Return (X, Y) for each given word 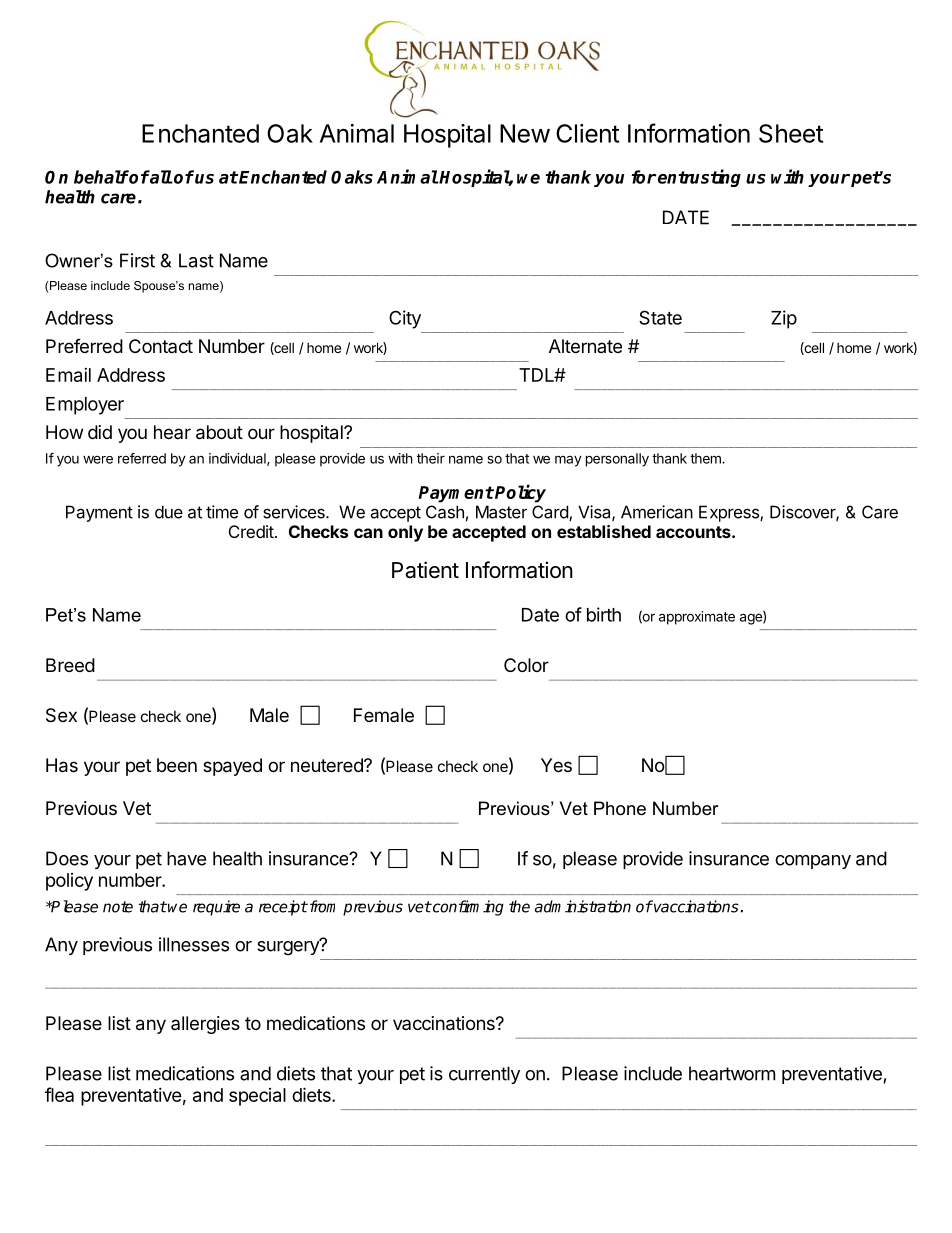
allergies (205, 1025)
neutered (328, 765)
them (706, 458)
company (813, 862)
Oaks (352, 177)
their (431, 458)
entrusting (699, 178)
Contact (161, 346)
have (186, 858)
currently (484, 1075)
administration (583, 906)
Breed (70, 665)
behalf (101, 177)
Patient (425, 570)
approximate (697, 618)
